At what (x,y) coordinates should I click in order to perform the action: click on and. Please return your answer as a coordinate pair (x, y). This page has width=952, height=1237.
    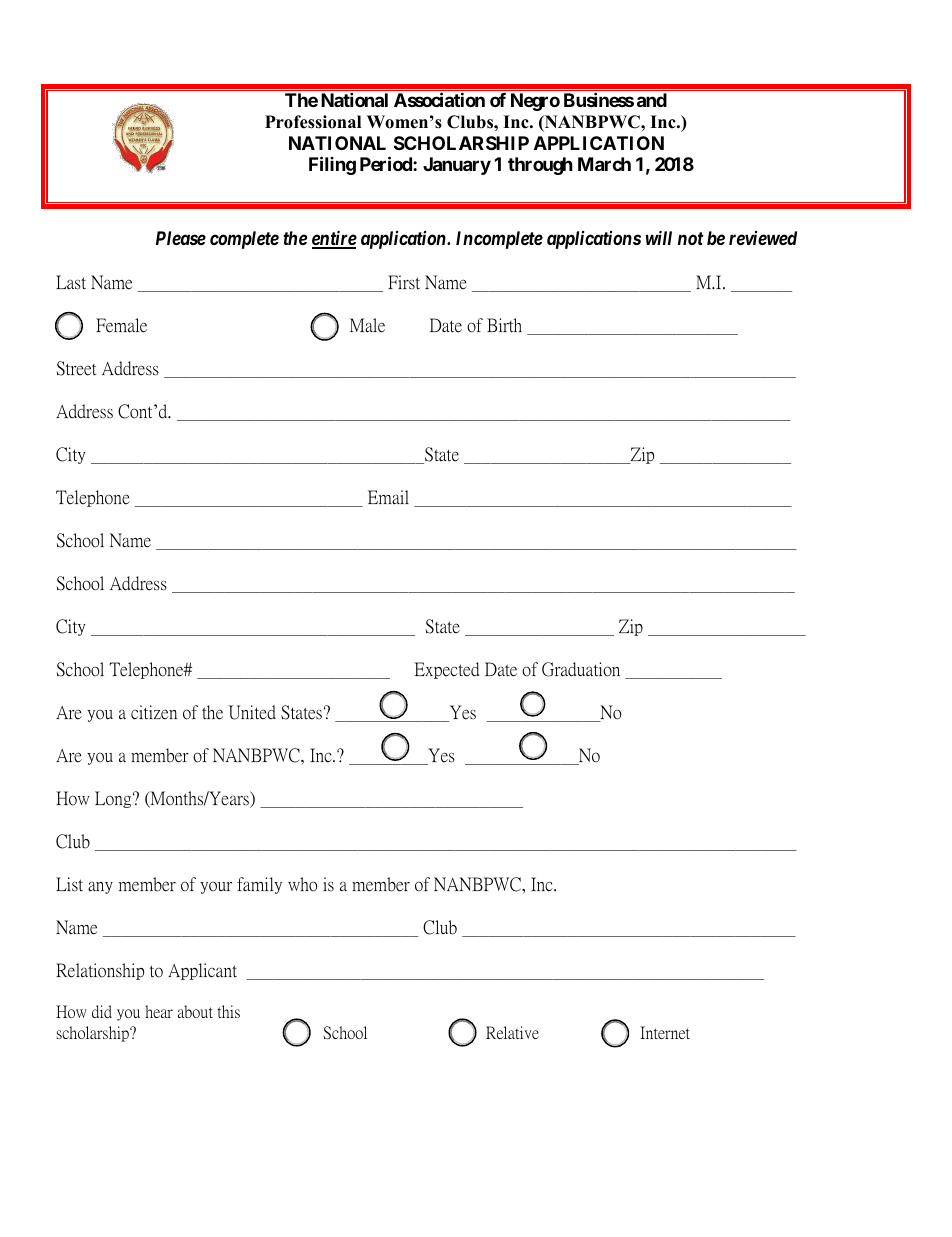
    Looking at the image, I should click on (652, 100).
